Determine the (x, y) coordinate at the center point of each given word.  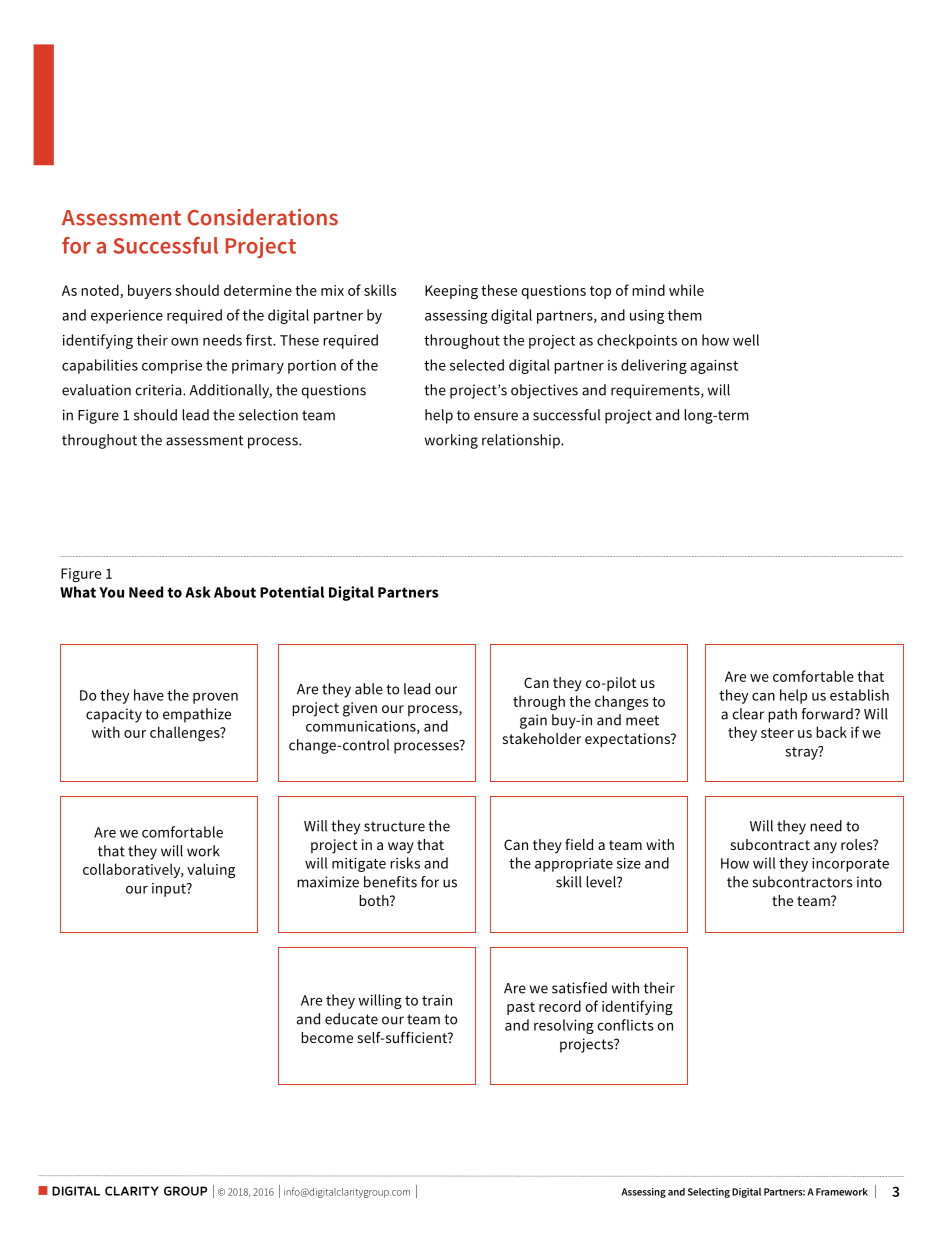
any (825, 847)
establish (859, 695)
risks (405, 863)
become (327, 1037)
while (686, 290)
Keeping (451, 292)
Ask (198, 592)
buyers (150, 291)
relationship (522, 441)
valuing (211, 871)
